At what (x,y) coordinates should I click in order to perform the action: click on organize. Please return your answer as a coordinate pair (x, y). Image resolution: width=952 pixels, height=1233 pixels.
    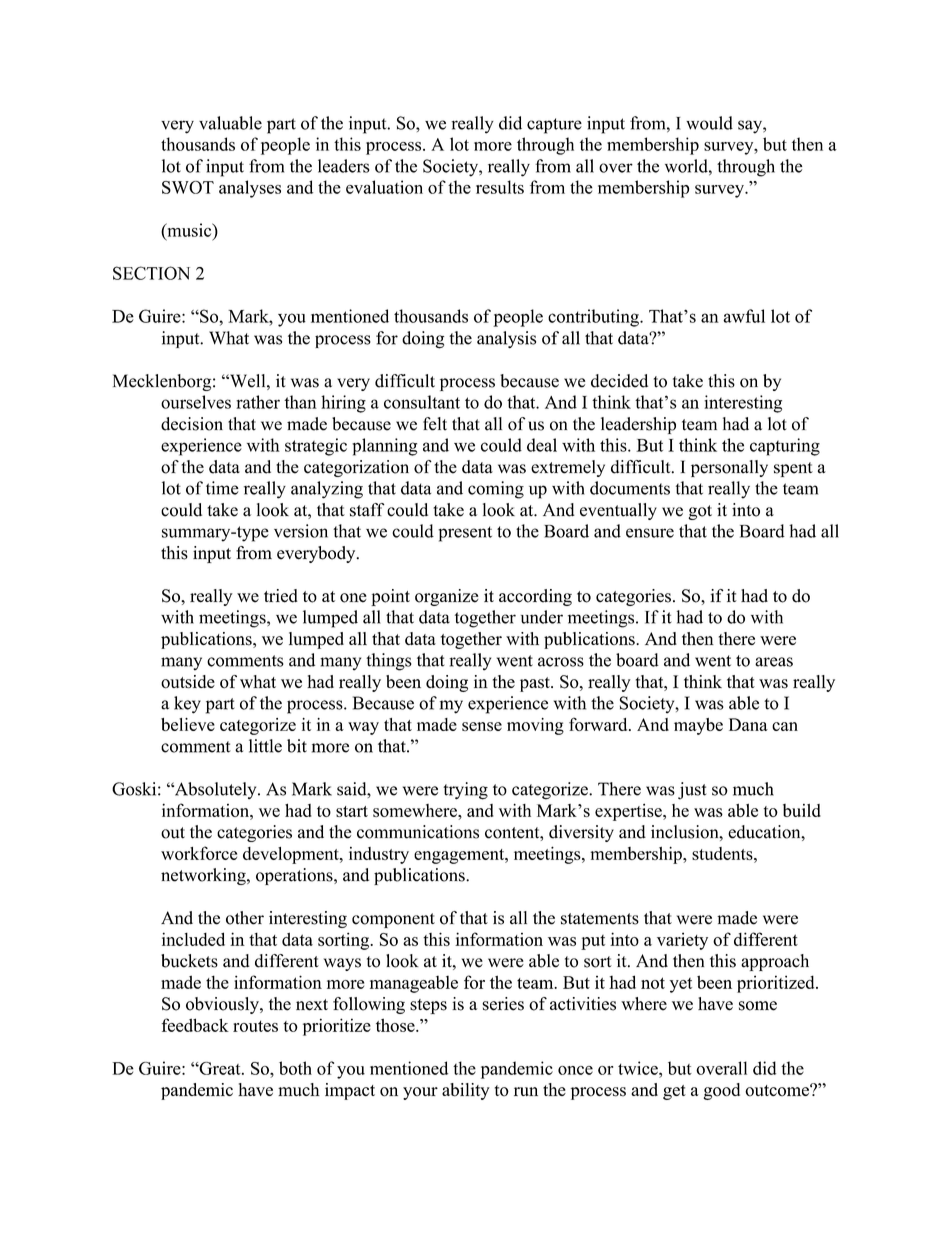
    Looking at the image, I should click on (446, 597).
